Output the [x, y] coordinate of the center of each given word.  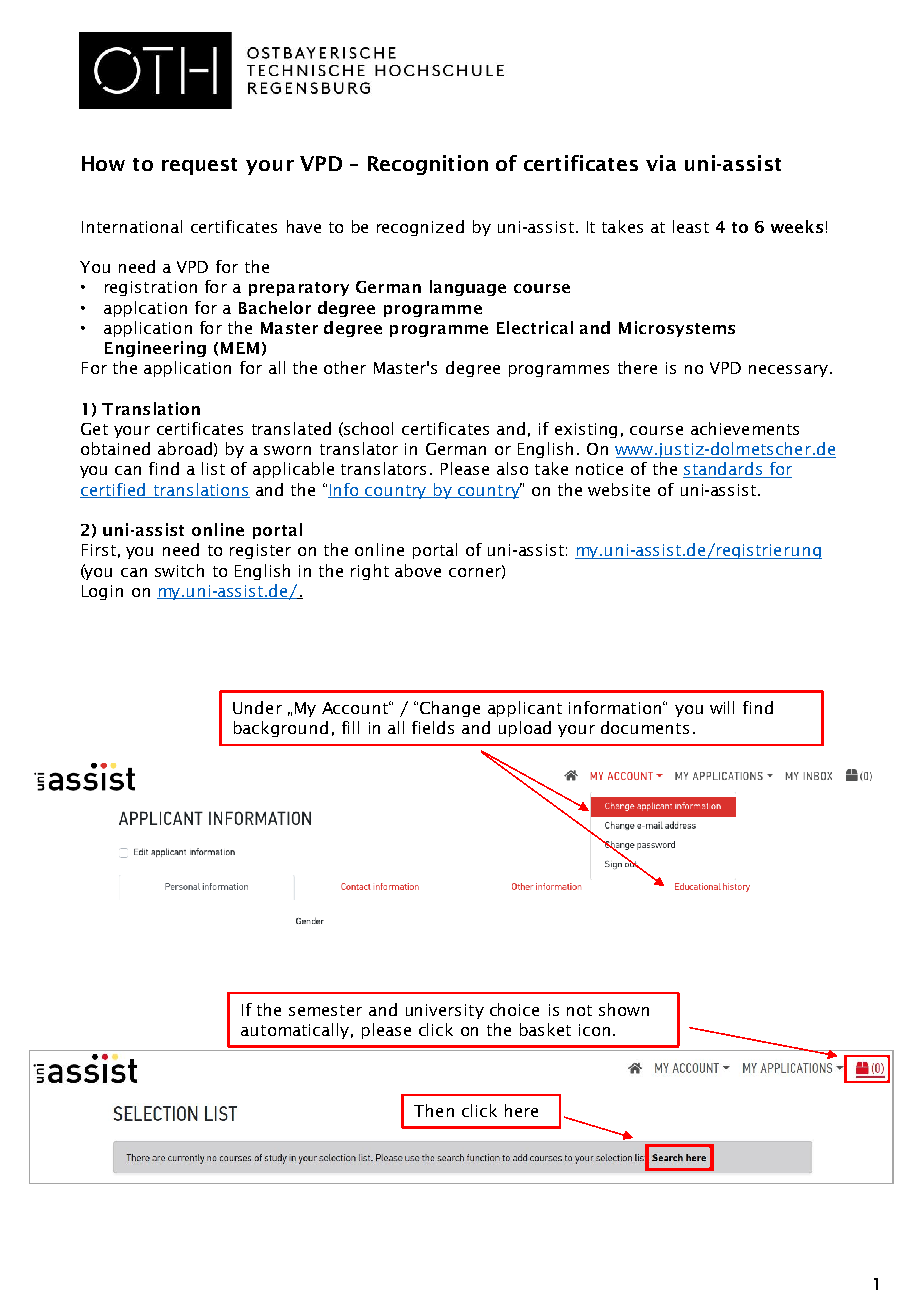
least [691, 226]
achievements [745, 428]
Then [434, 1110]
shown [624, 1009]
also [512, 468]
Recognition [428, 165]
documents [645, 727]
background [281, 729]
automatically [295, 1031]
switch [179, 570]
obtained [115, 448]
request [199, 166]
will [722, 707]
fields [433, 727]
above [418, 570]
